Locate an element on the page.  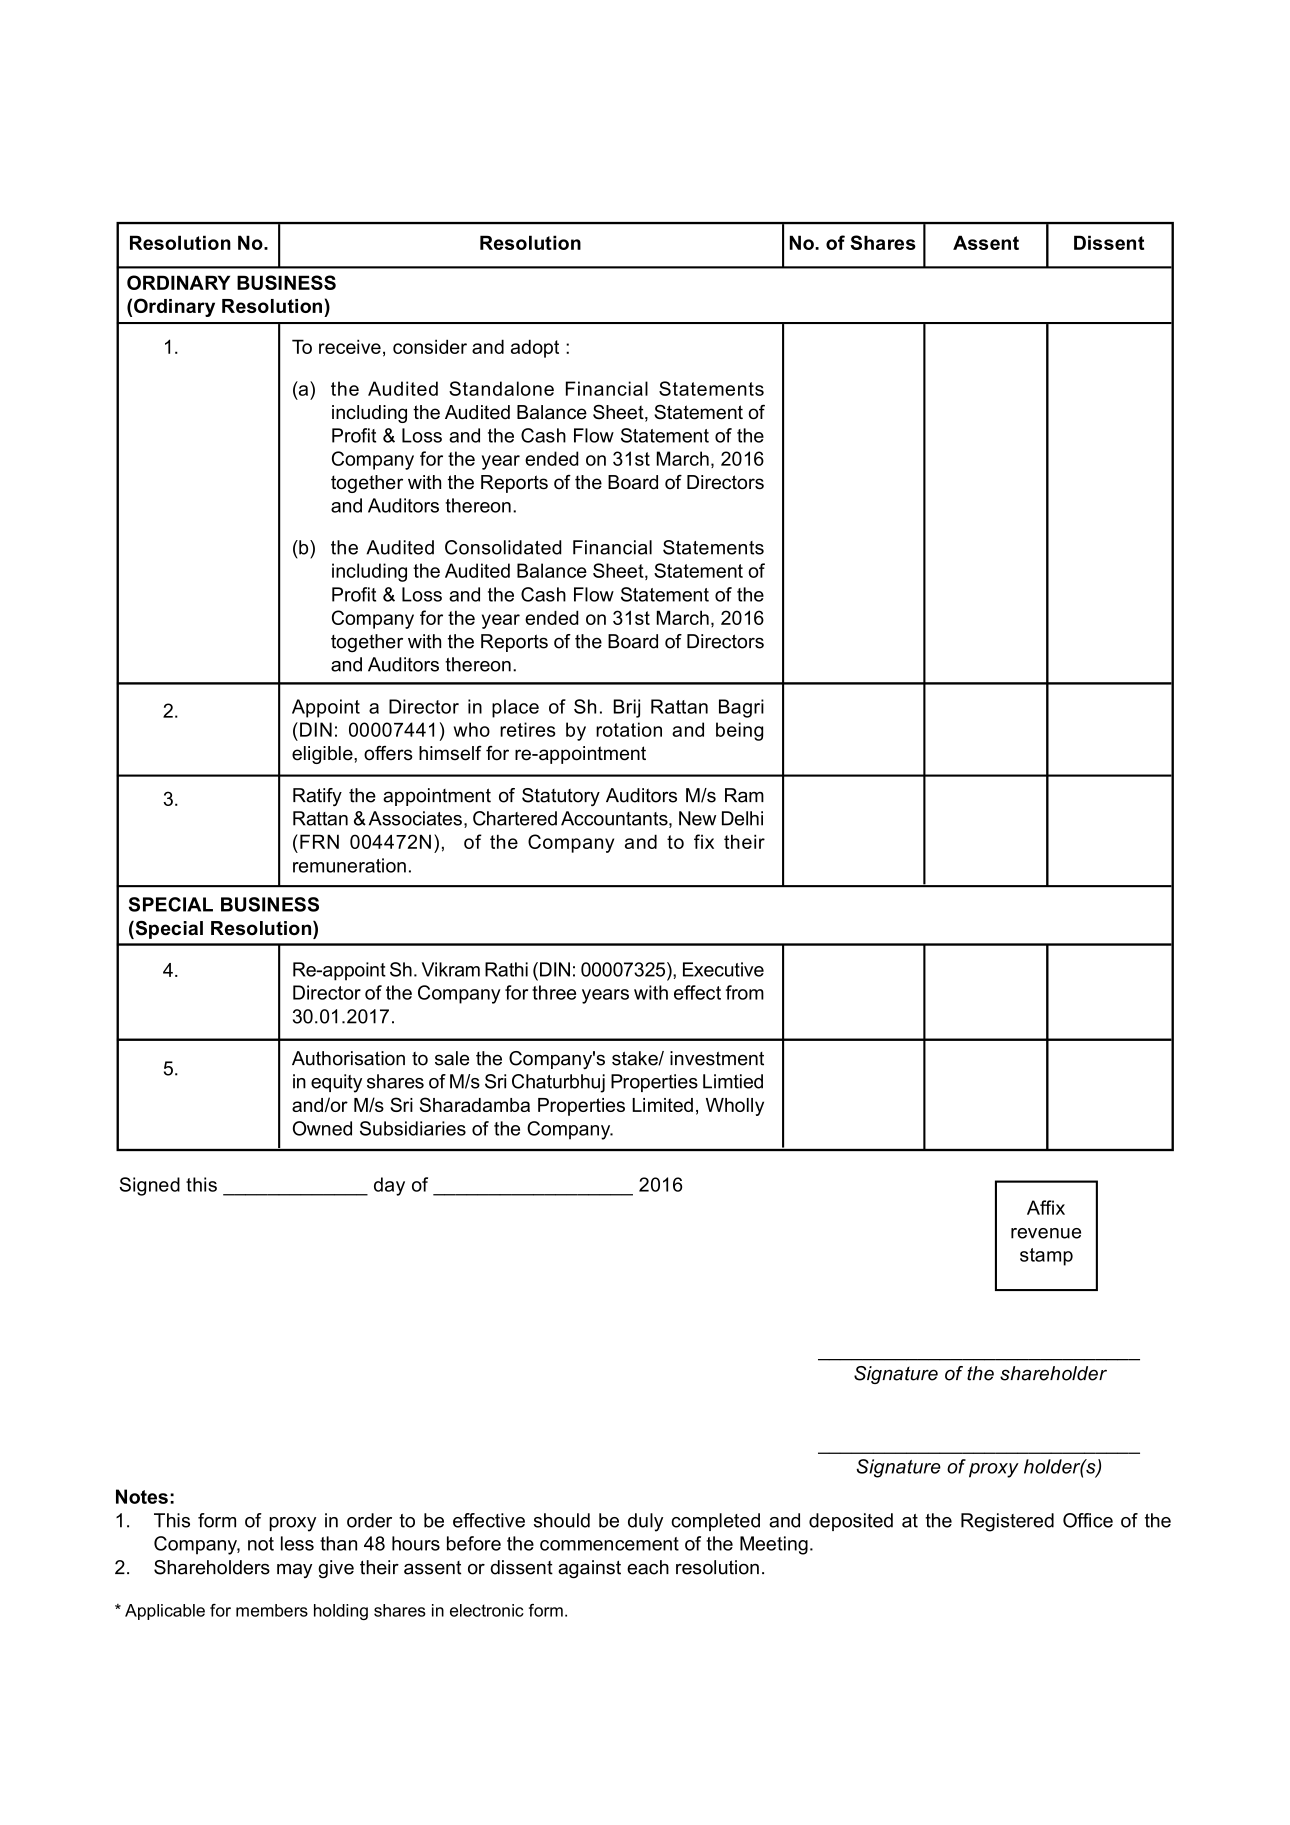
Authorisation is located at coordinates (348, 1058).
